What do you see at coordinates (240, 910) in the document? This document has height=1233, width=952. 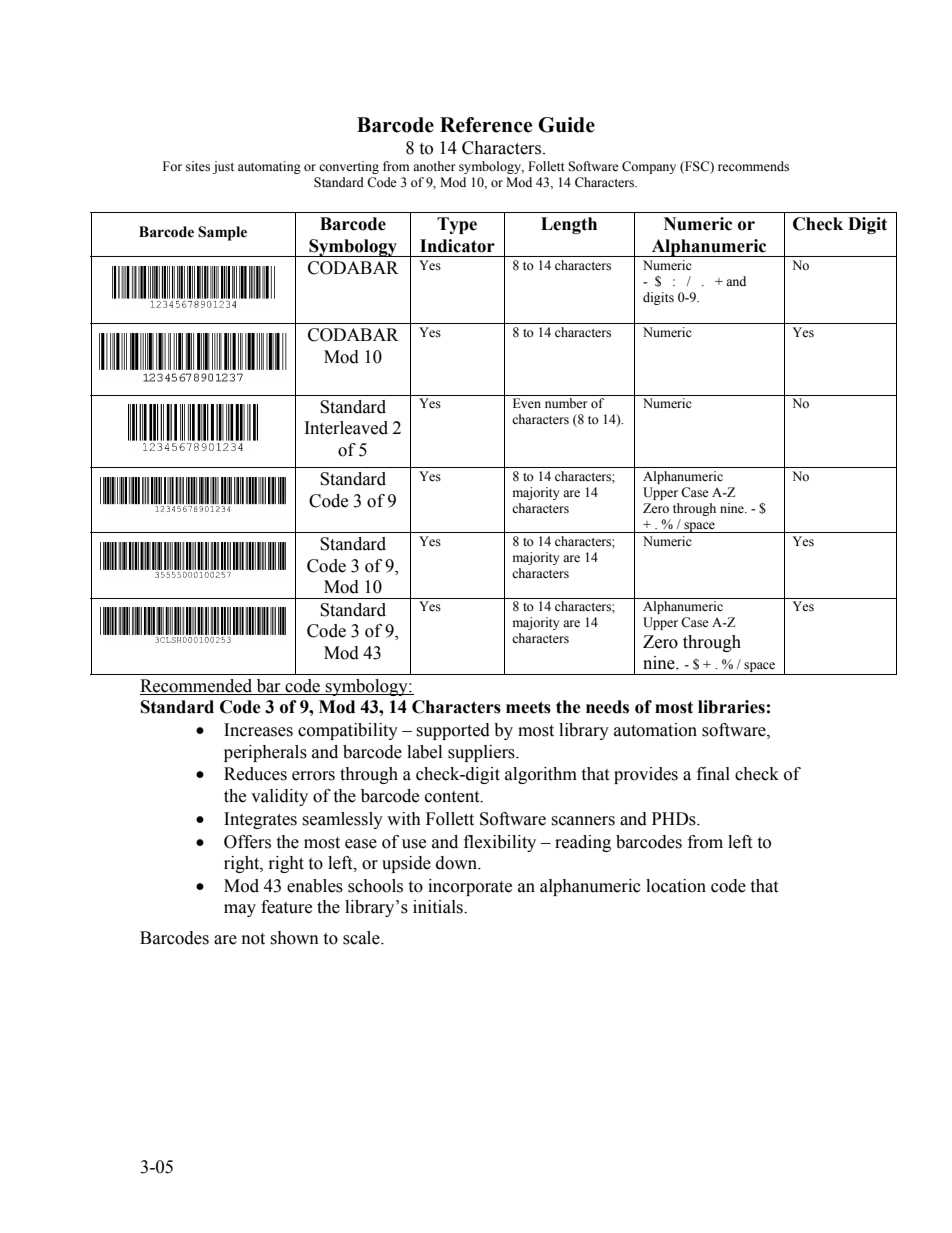 I see `may` at bounding box center [240, 910].
